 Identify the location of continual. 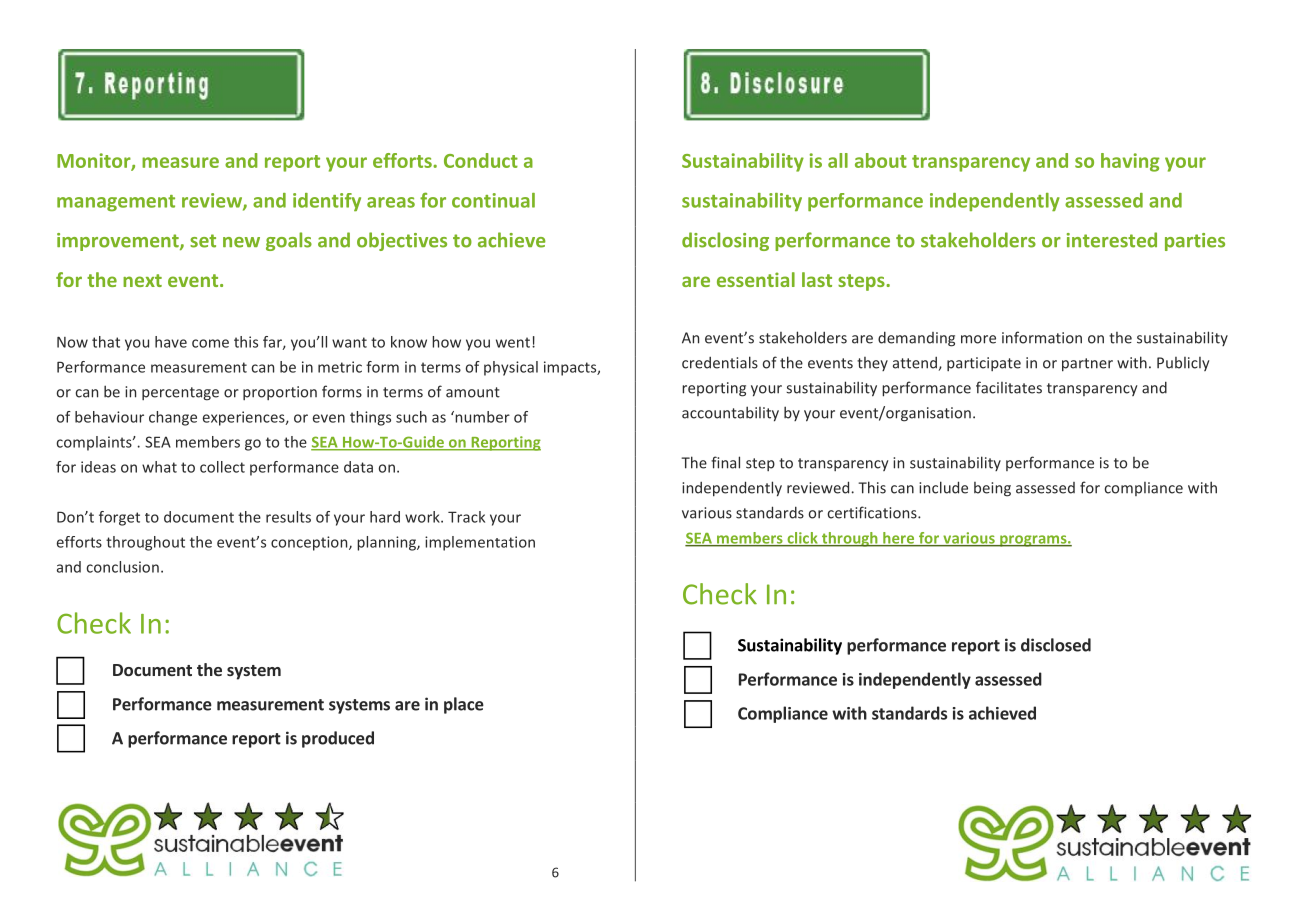
(493, 200).
